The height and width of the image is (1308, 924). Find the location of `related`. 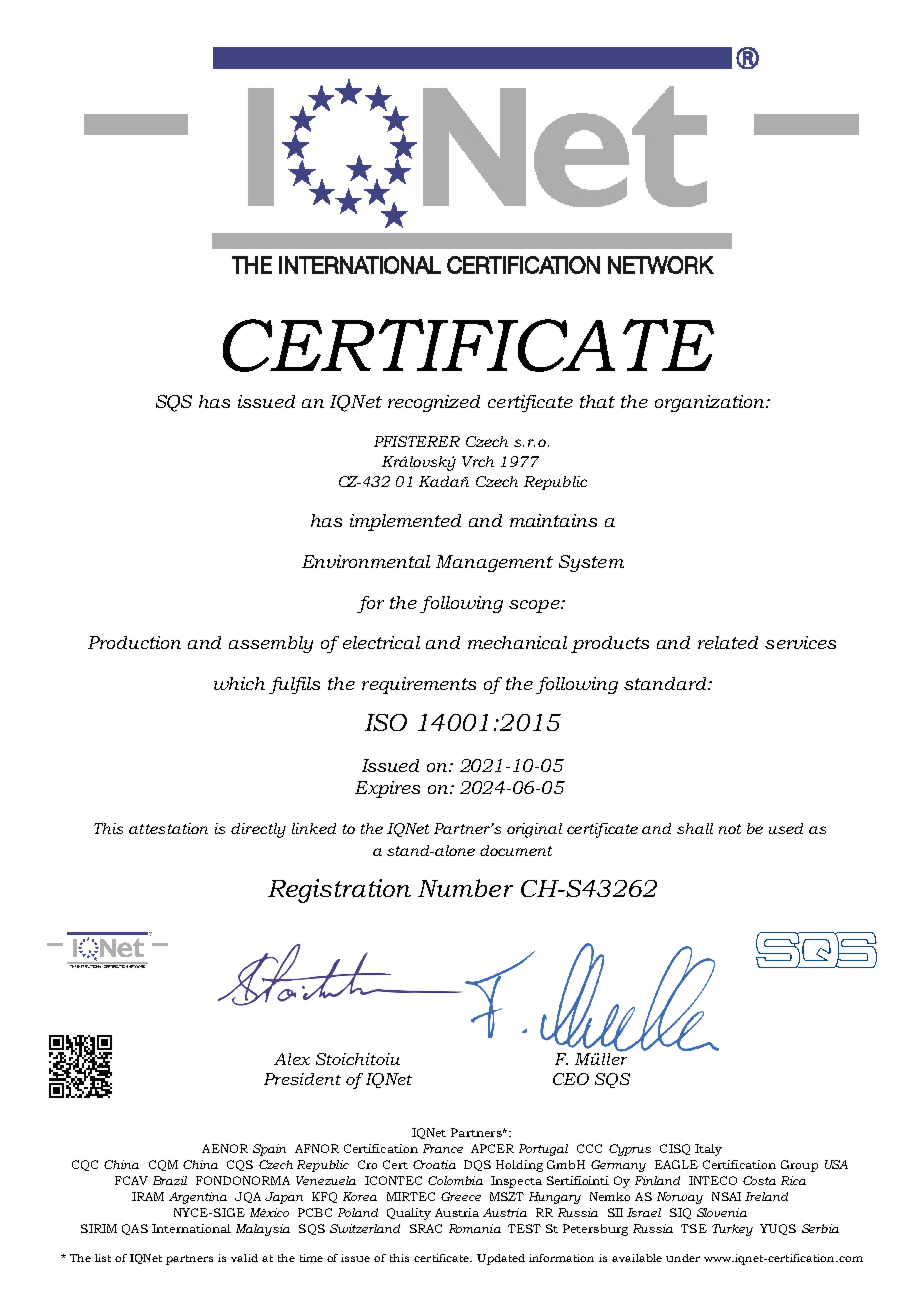

related is located at coordinates (728, 642).
